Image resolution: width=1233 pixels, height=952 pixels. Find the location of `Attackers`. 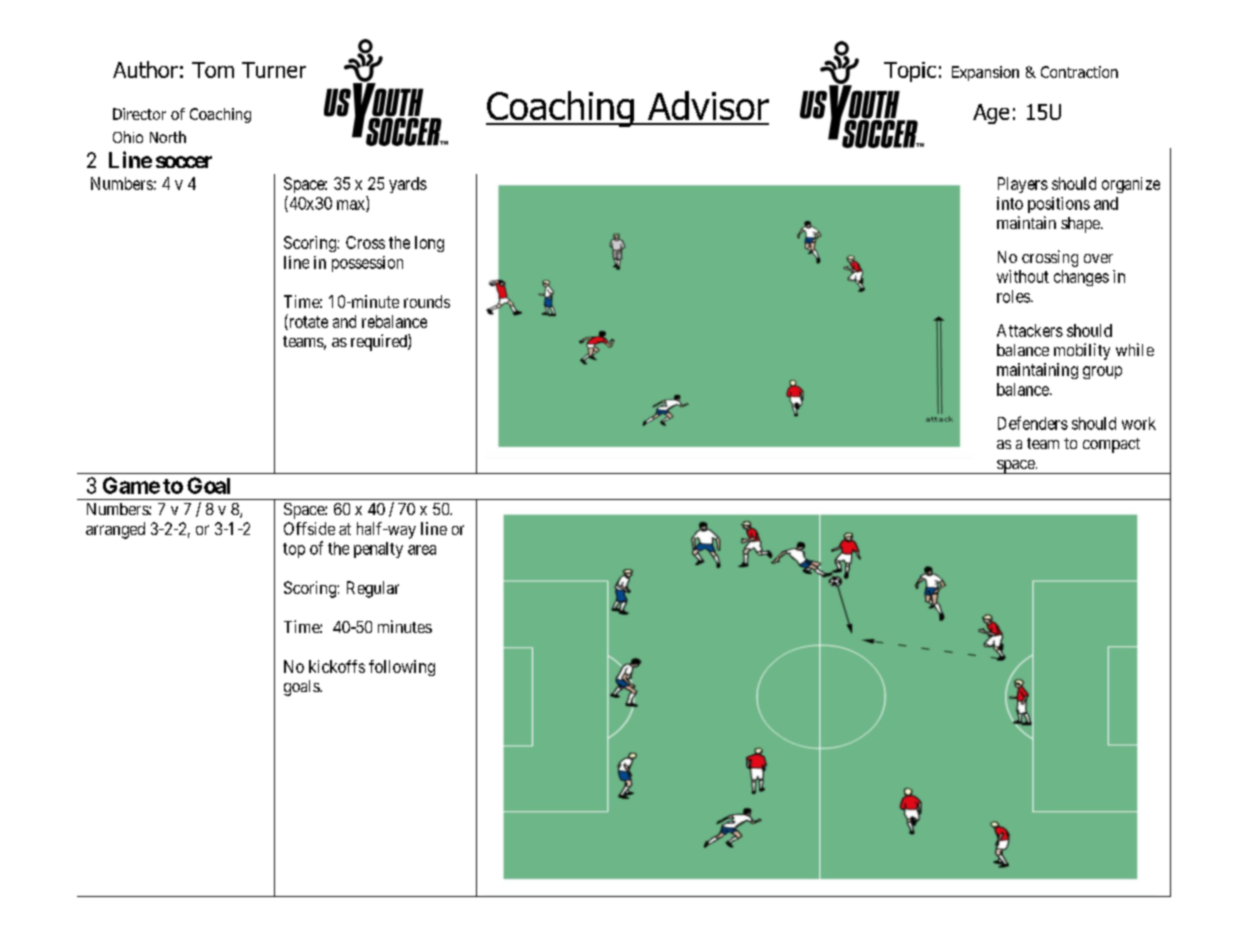

Attackers is located at coordinates (1030, 330).
